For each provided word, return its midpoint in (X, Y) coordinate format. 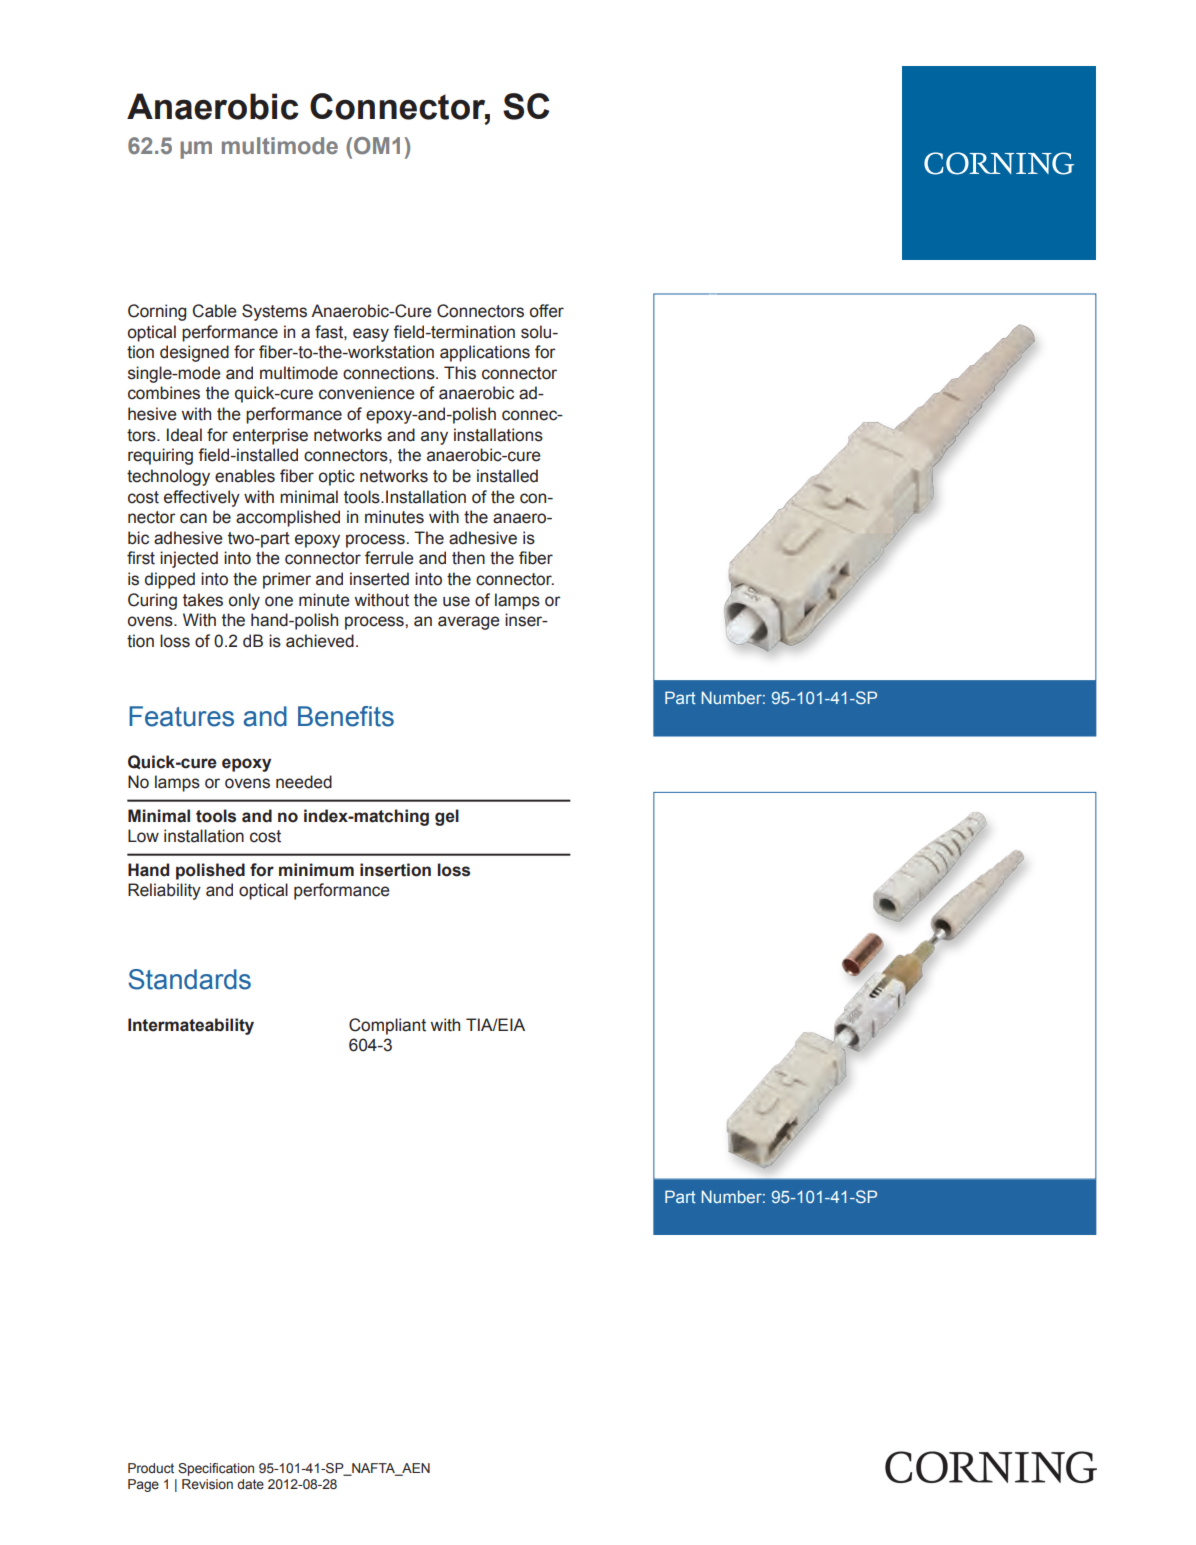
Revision (207, 1484)
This (460, 373)
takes (203, 600)
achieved (320, 641)
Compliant (387, 1026)
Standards (190, 979)
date (250, 1484)
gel (447, 817)
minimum (316, 870)
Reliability (164, 891)
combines (164, 393)
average (469, 623)
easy (371, 335)
